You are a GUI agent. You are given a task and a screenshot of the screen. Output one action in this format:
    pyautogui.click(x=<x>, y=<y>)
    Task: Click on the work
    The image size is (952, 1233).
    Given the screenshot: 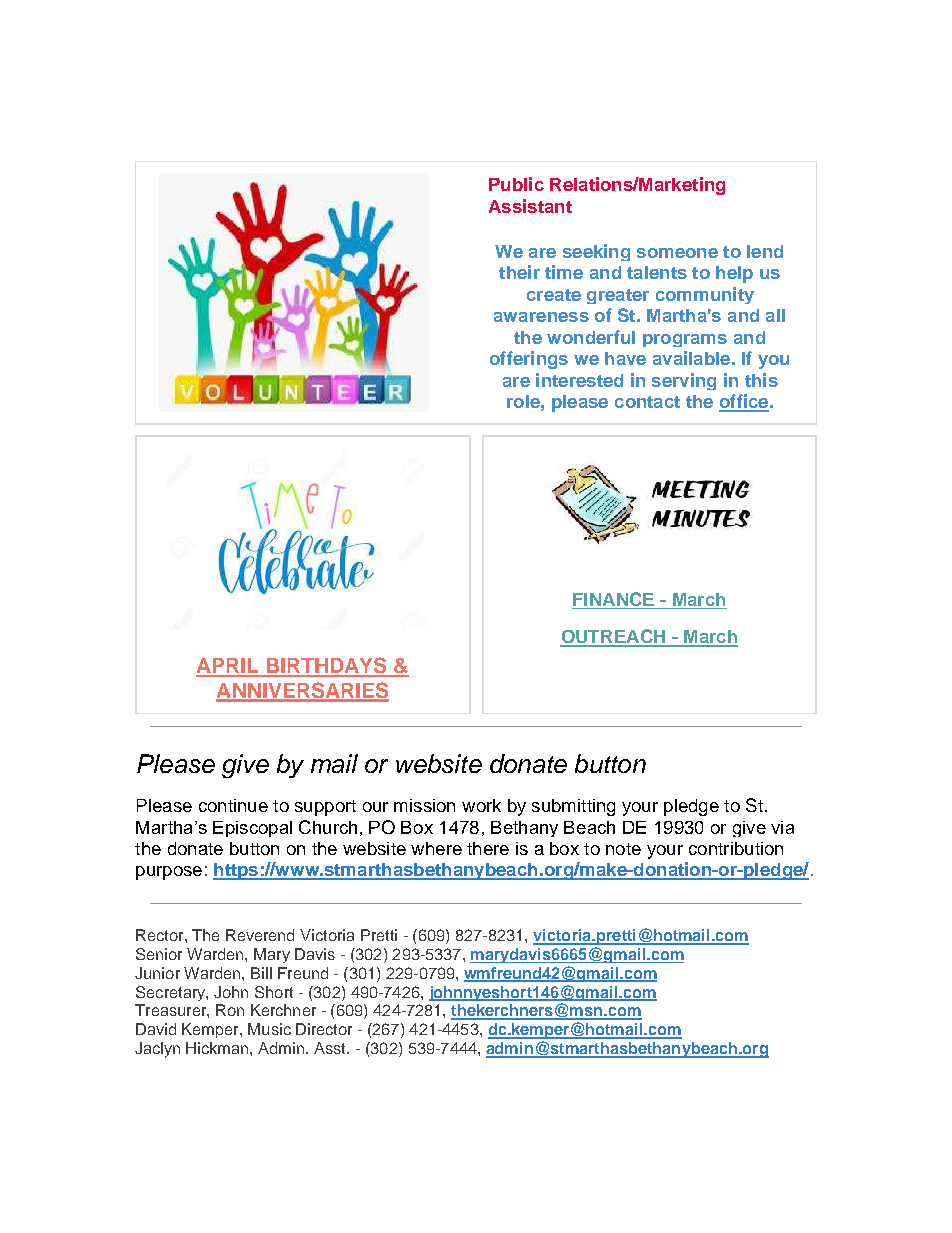 What is the action you would take?
    pyautogui.click(x=481, y=805)
